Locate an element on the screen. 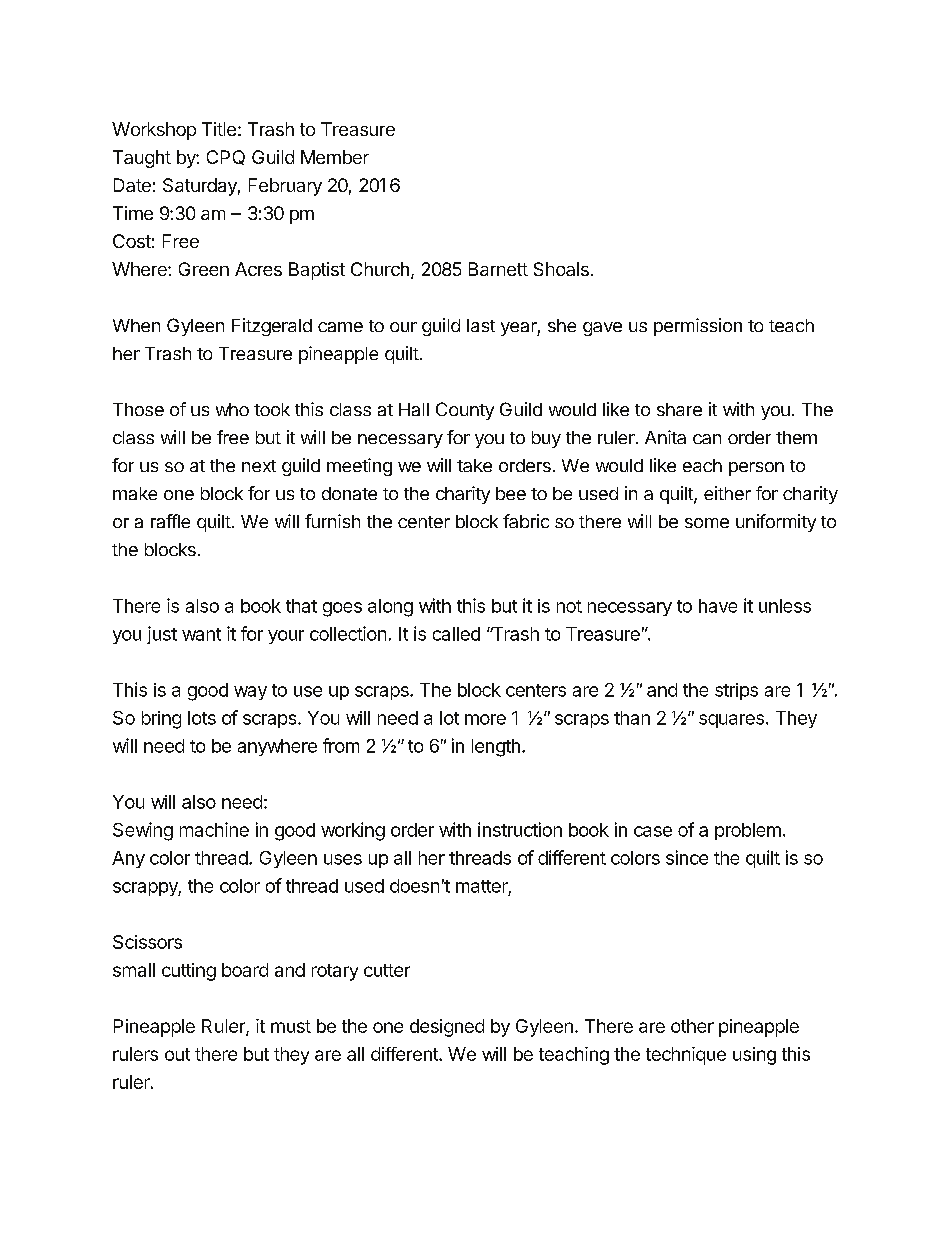 The height and width of the screenshot is (1233, 952). want is located at coordinates (201, 634).
